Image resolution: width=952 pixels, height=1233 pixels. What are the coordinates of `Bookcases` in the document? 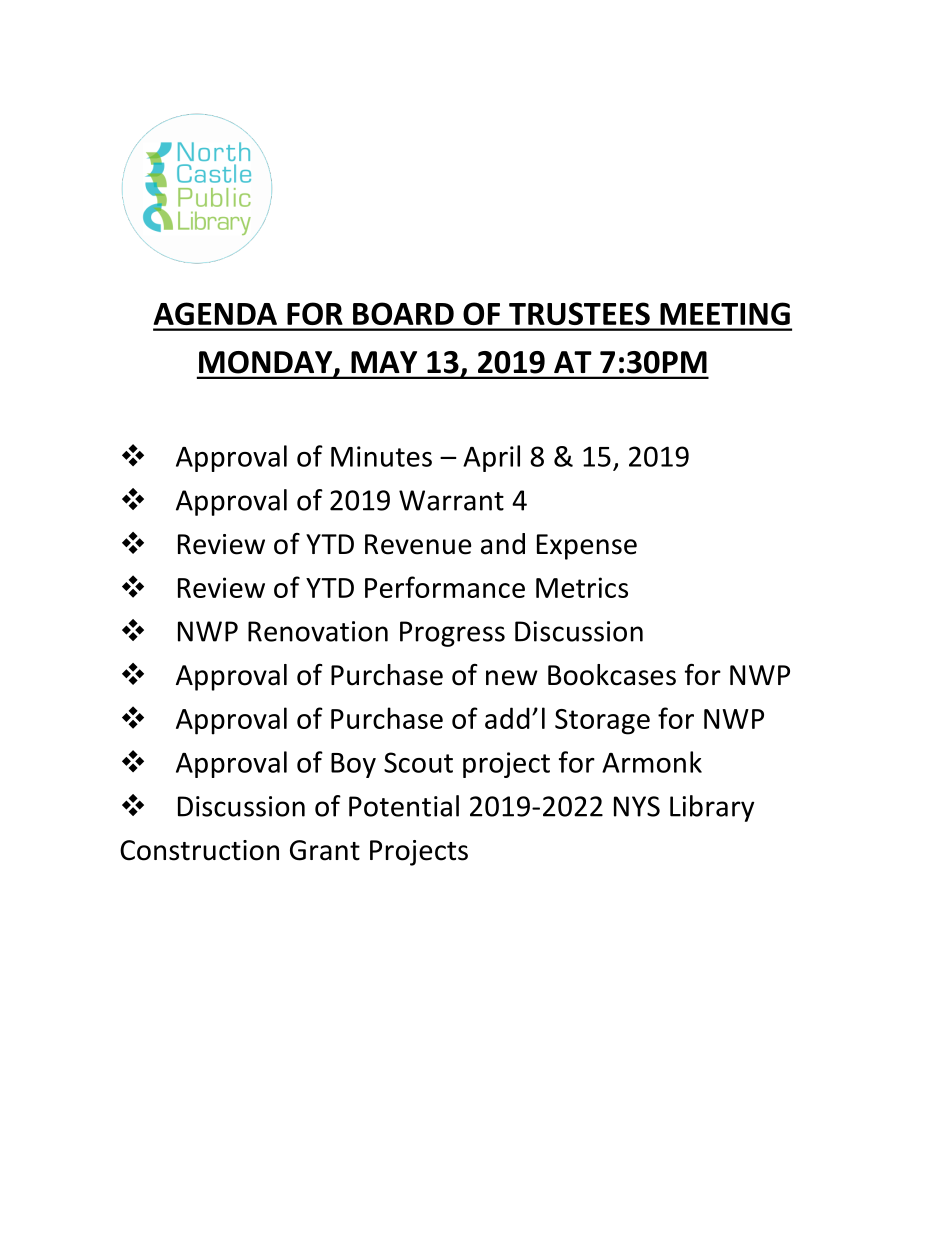 It's located at (612, 675).
